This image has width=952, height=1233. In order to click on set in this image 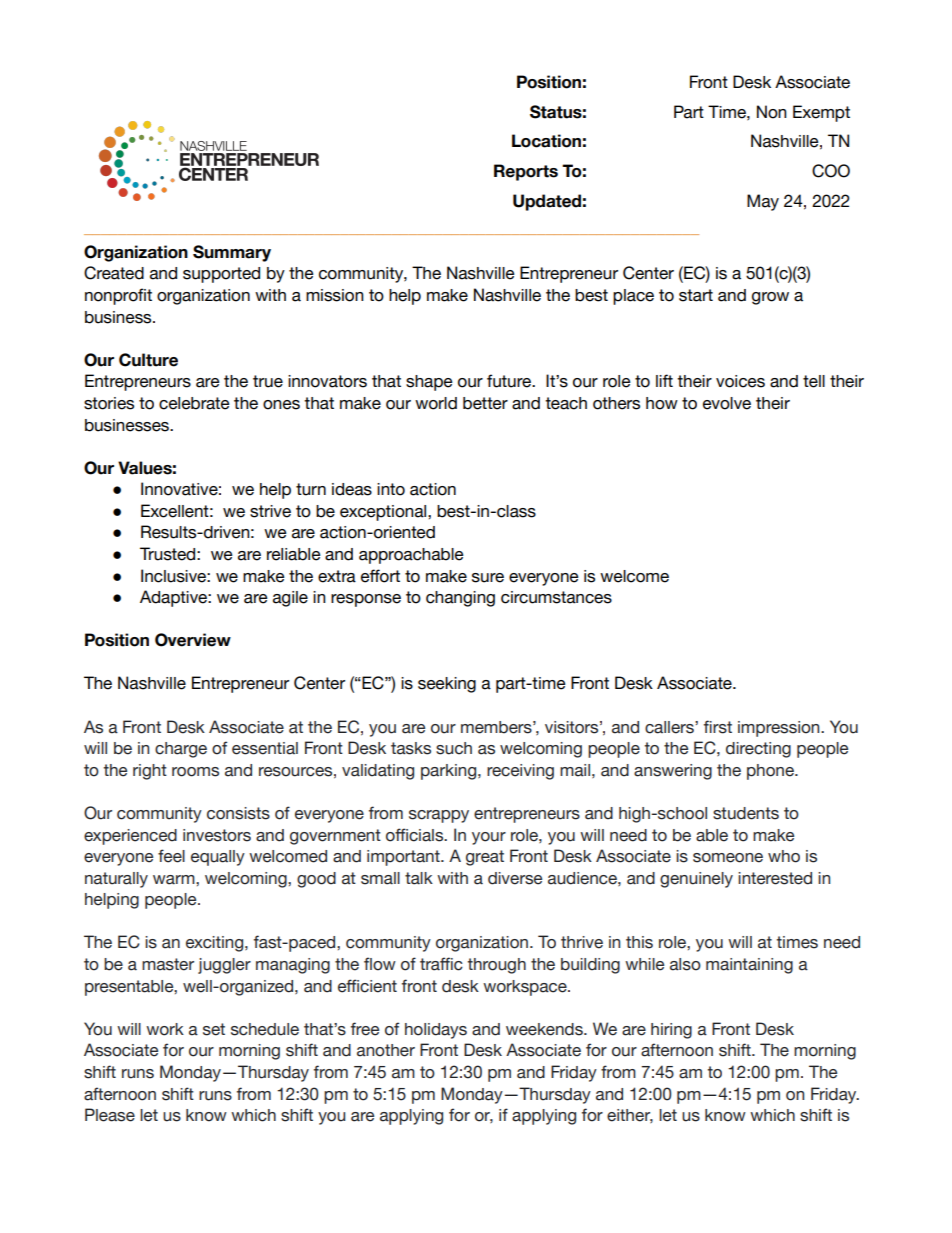, I will do `click(214, 1029)`.
